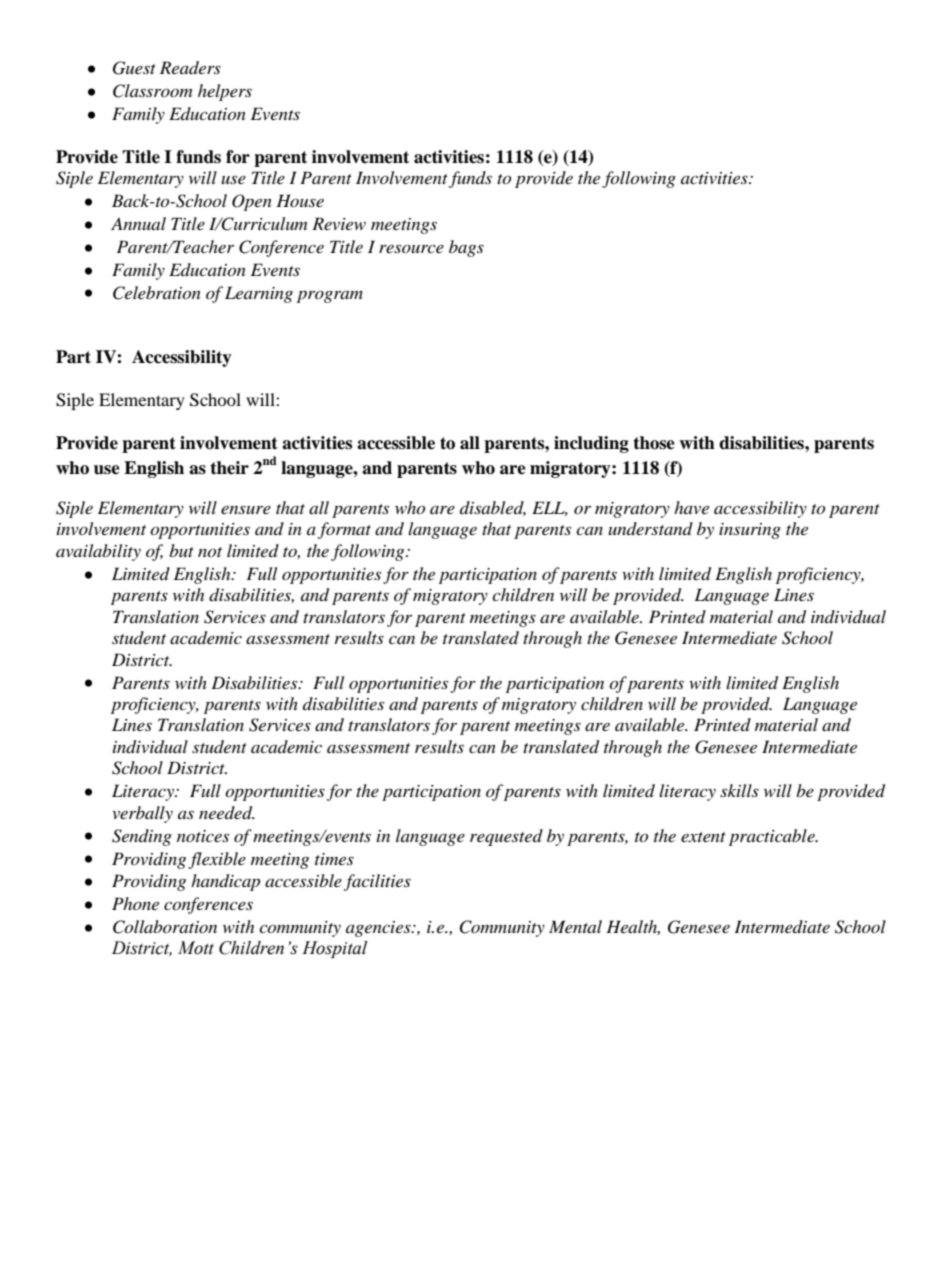  I want to click on format, so click(344, 530).
